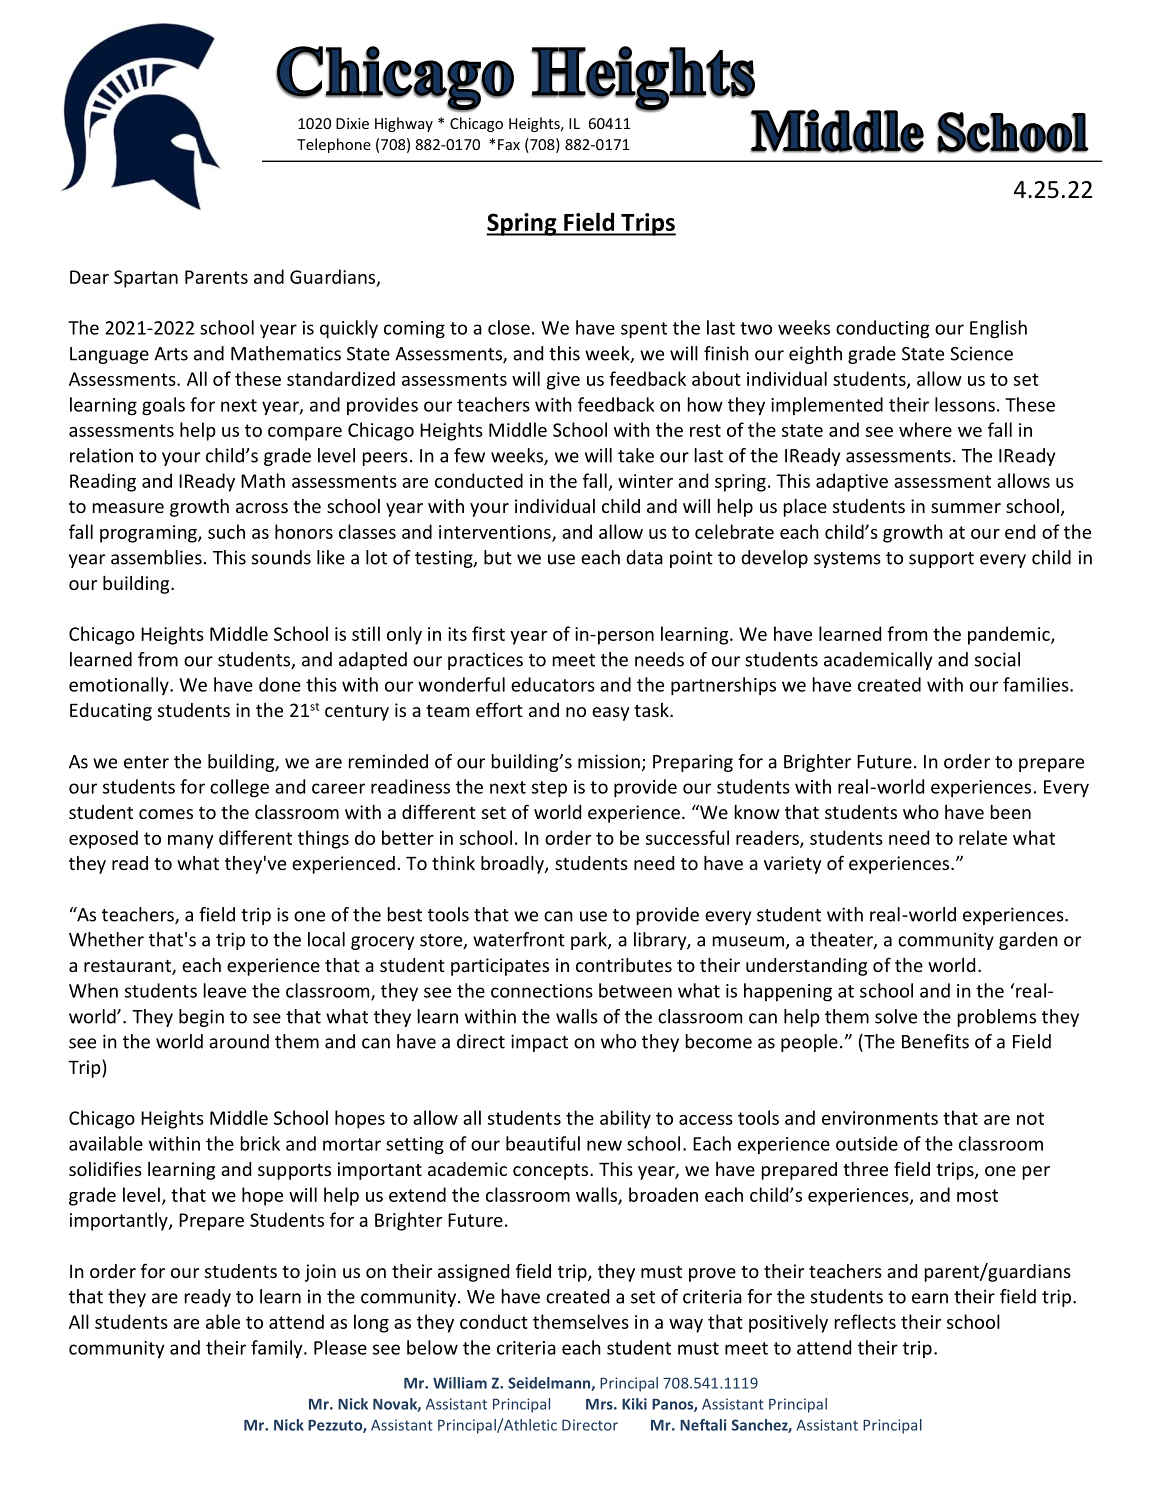 Image resolution: width=1162 pixels, height=1503 pixels. I want to click on Fax, so click(509, 144).
